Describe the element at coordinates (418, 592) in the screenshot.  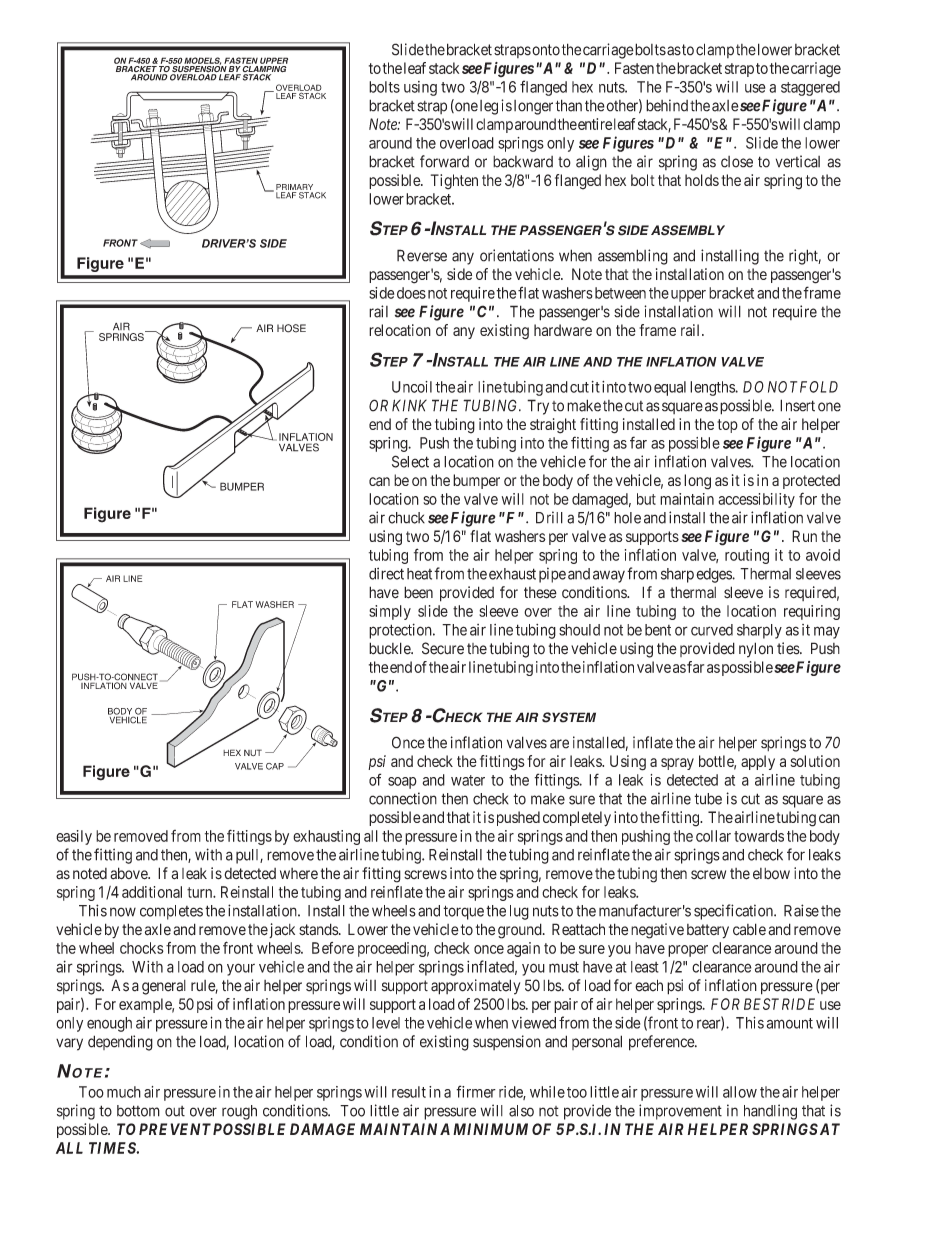
I see `been` at that location.
